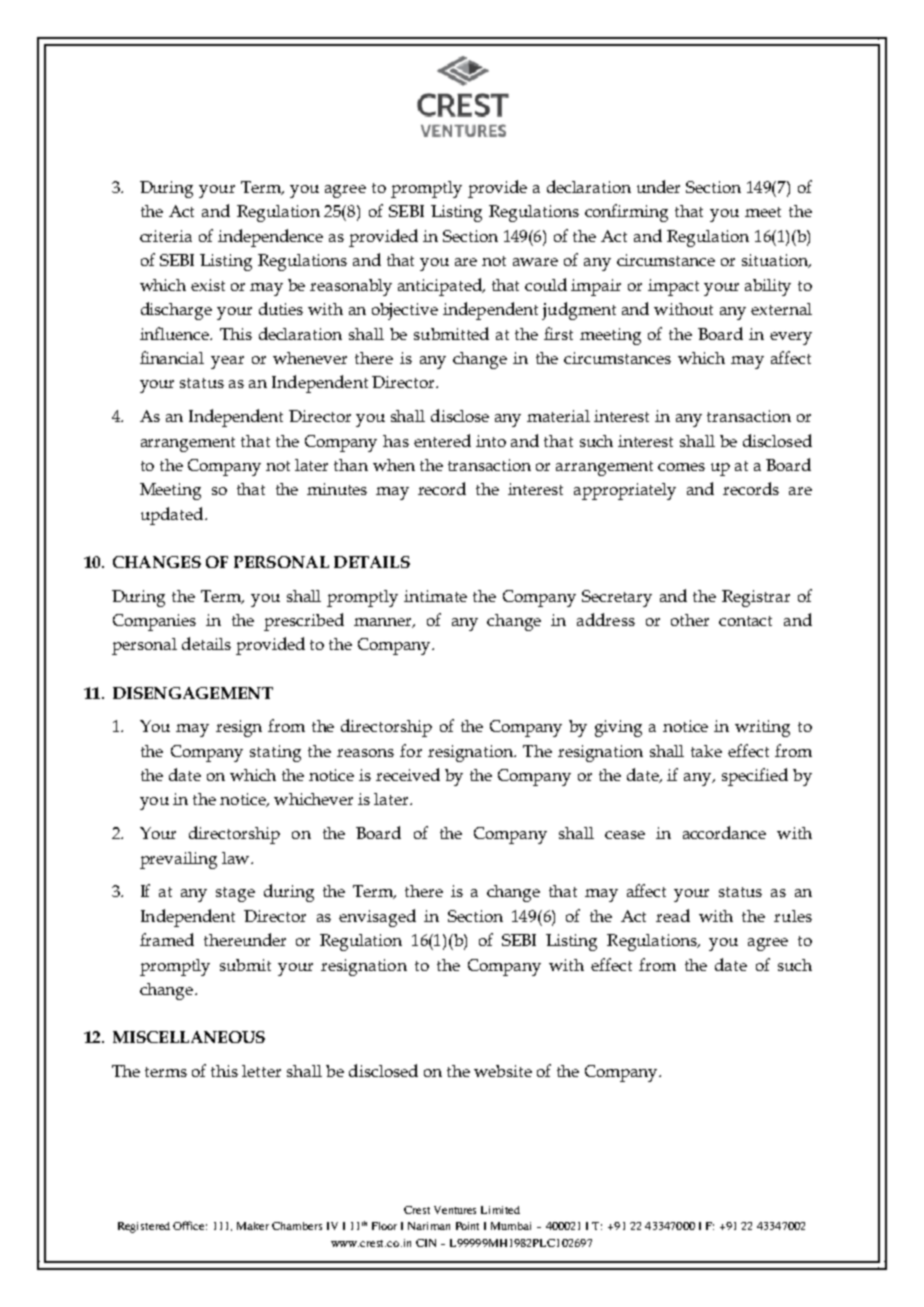 The image size is (924, 1307). I want to click on take, so click(706, 751).
